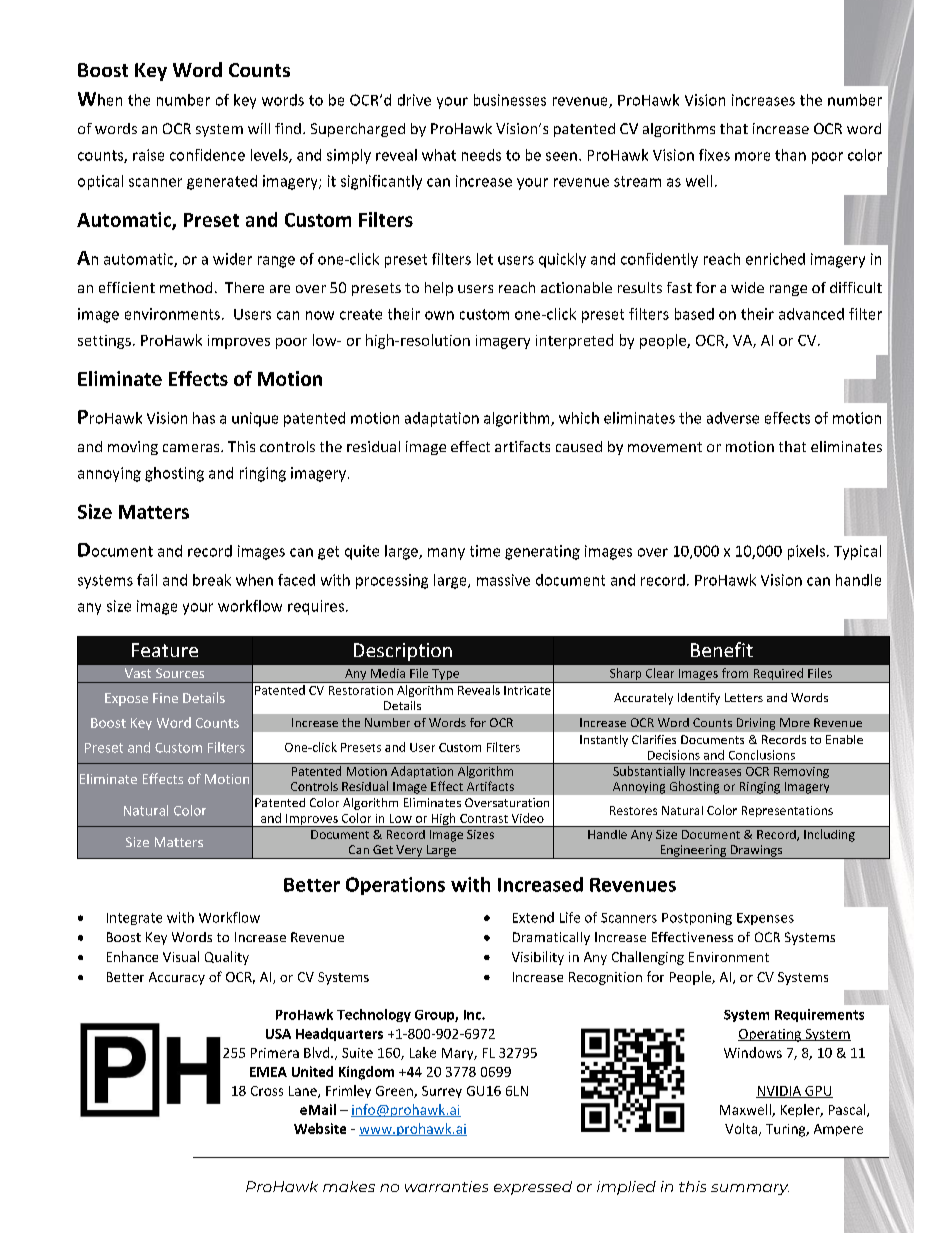  I want to click on Cross, so click(267, 1091).
